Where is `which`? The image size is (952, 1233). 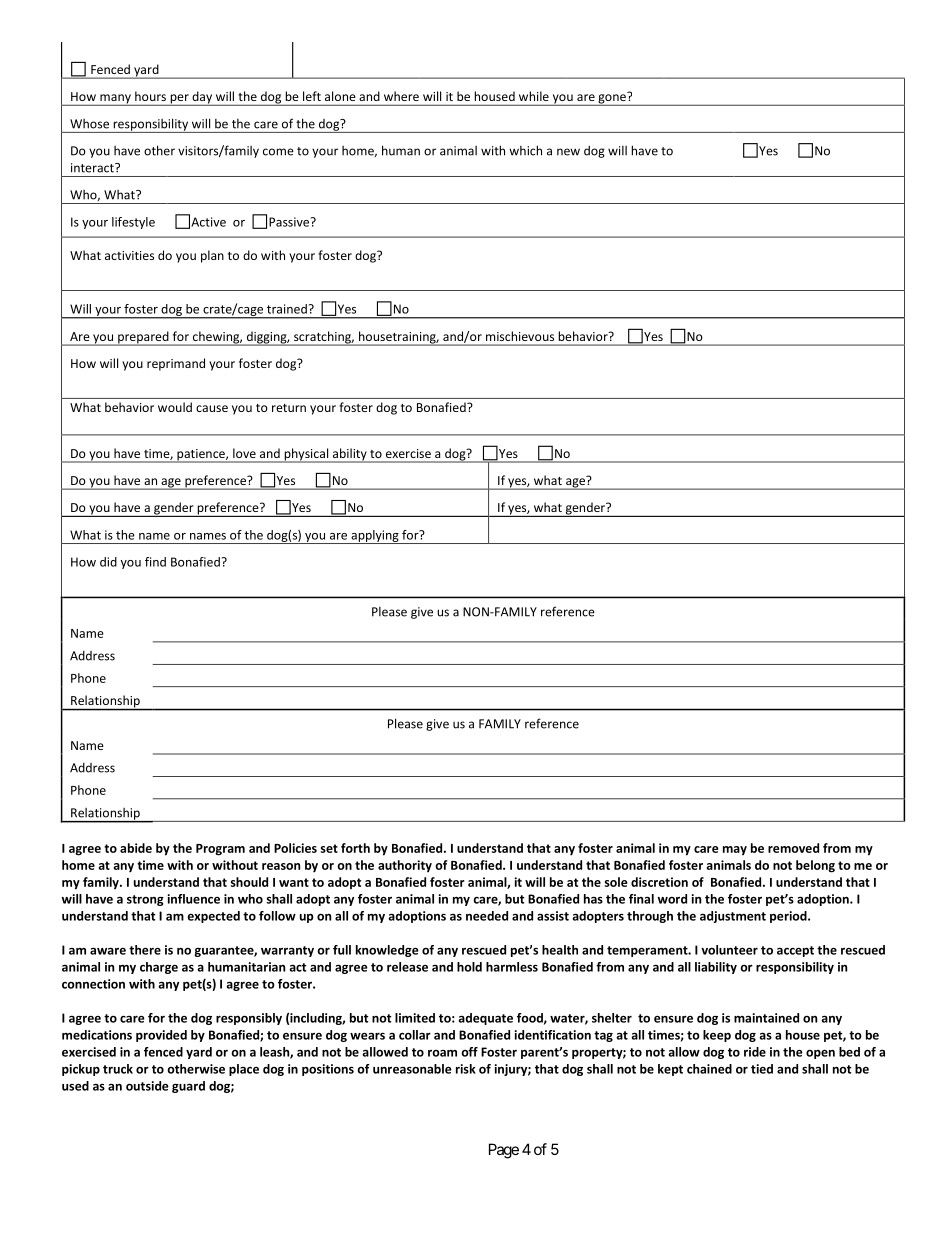
which is located at coordinates (525, 150).
